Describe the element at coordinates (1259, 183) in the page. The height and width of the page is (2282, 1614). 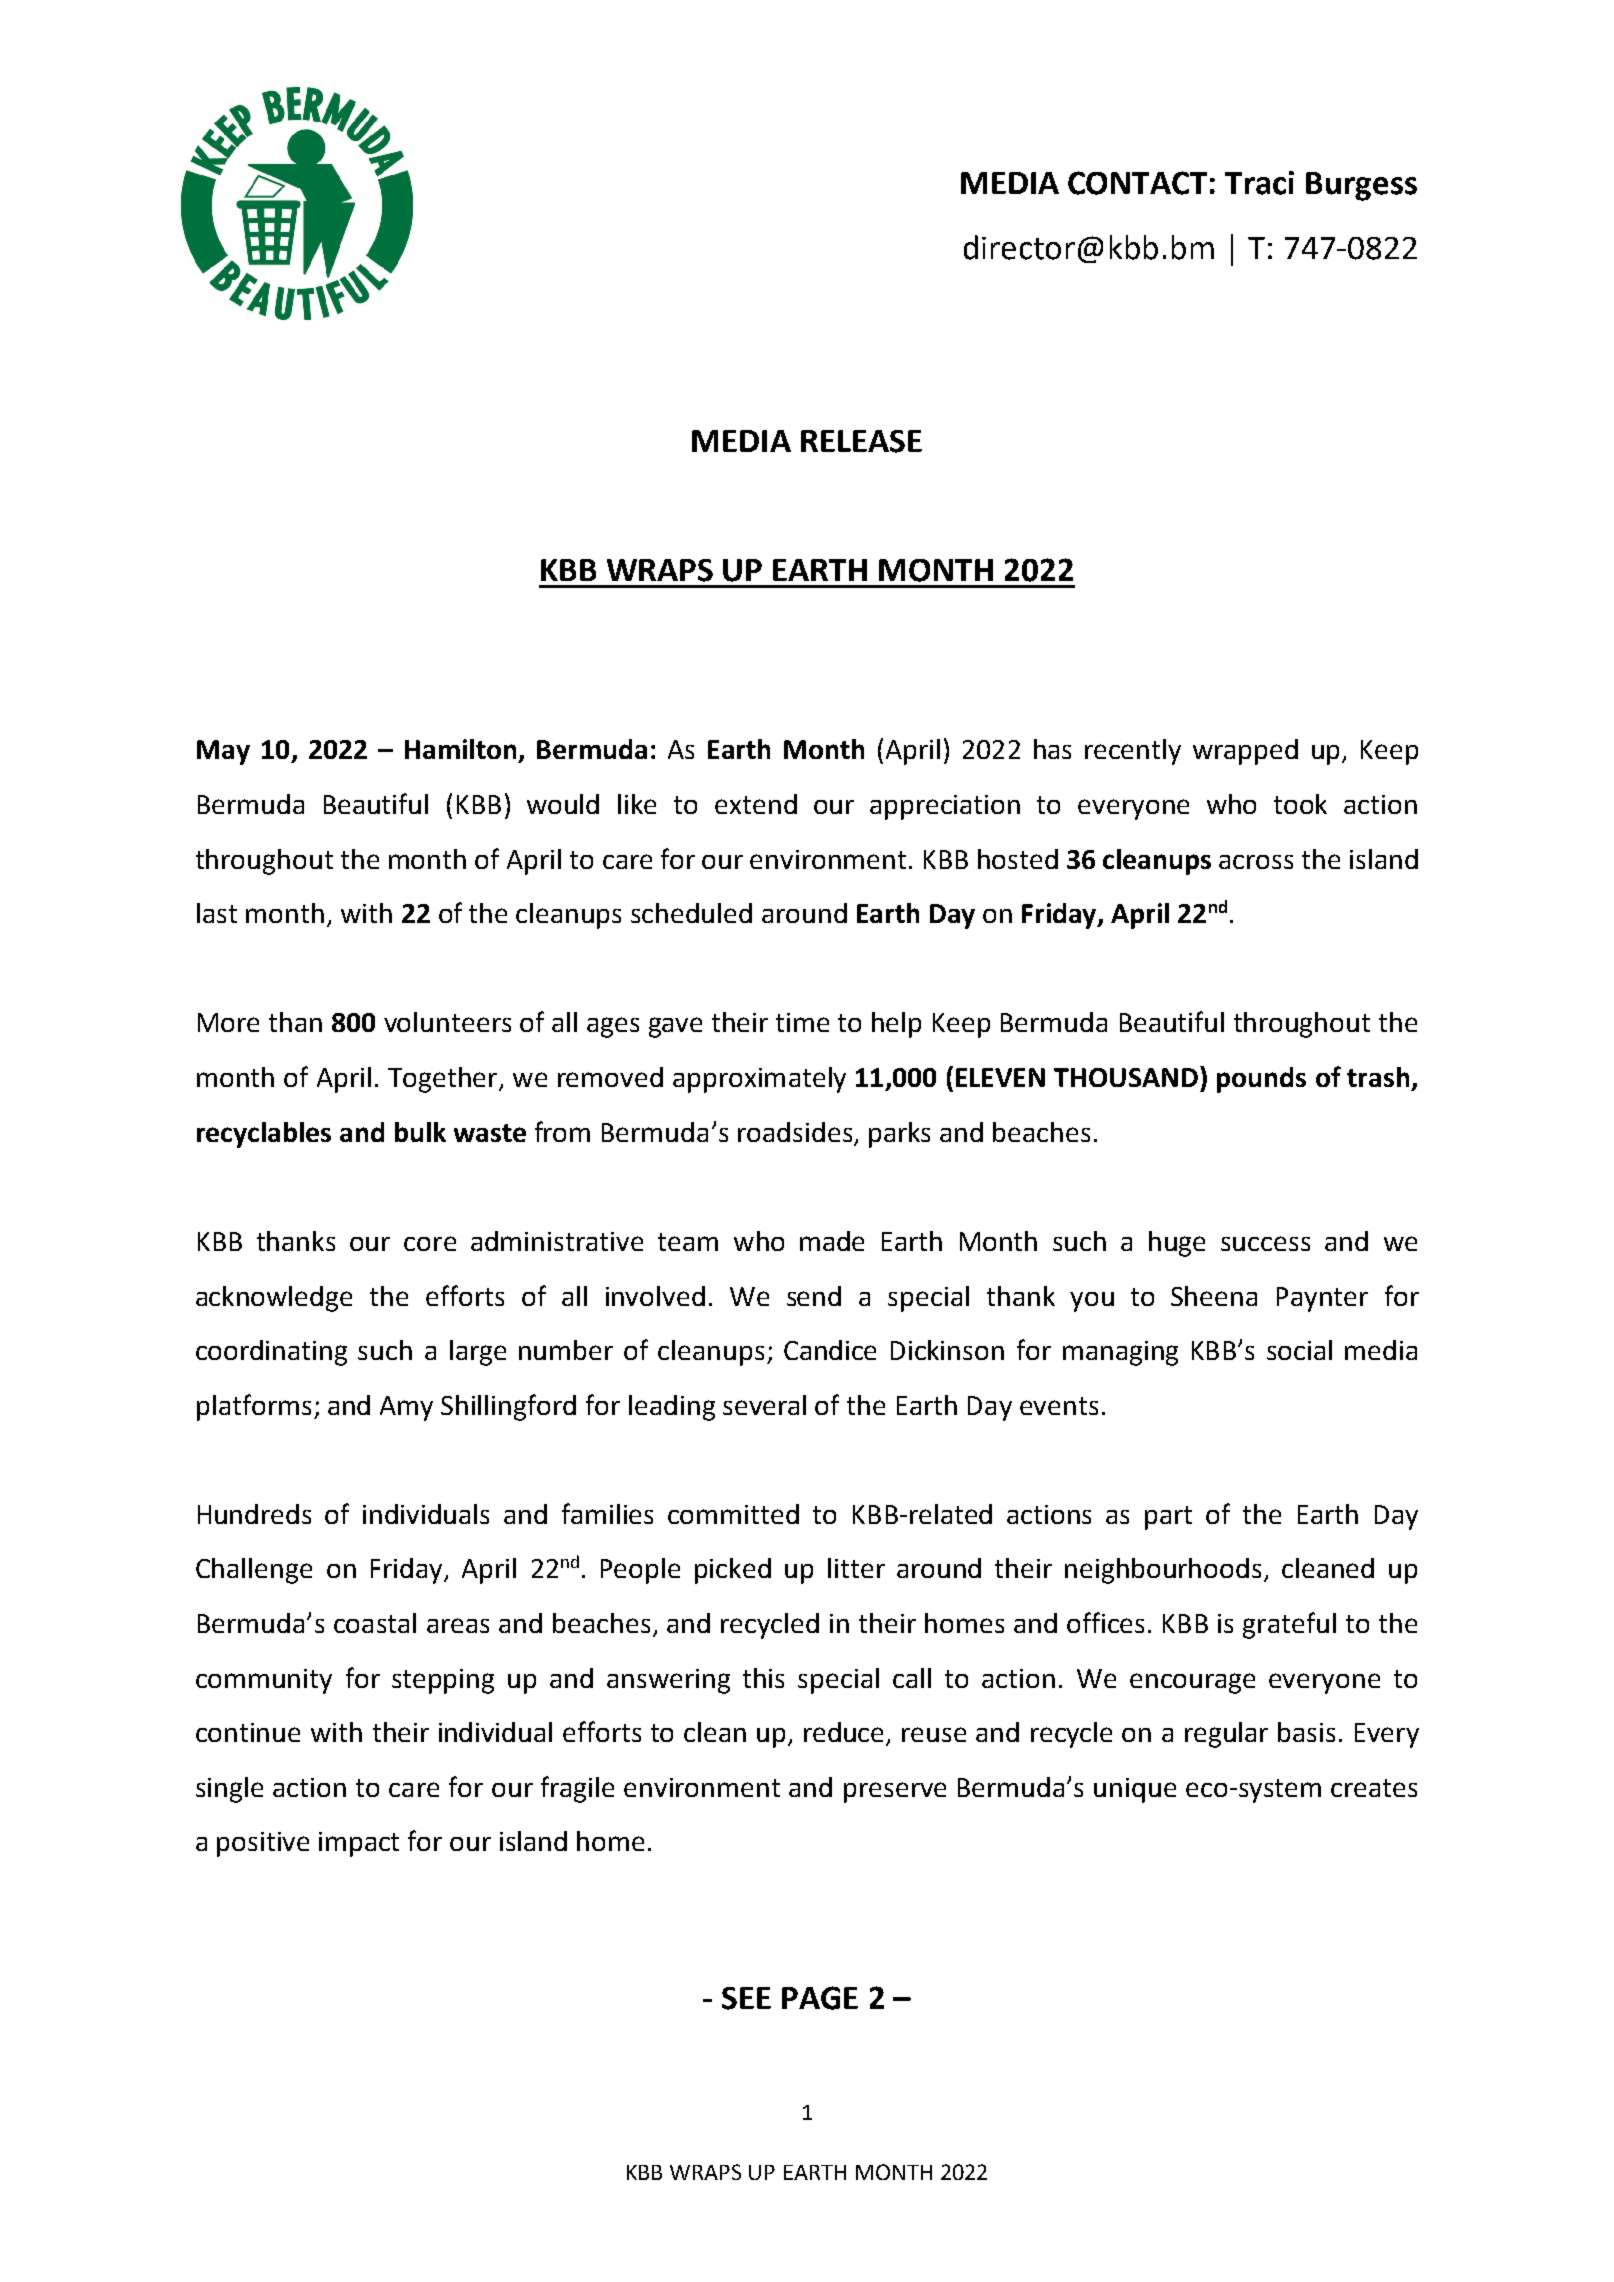
I see `Traci` at that location.
